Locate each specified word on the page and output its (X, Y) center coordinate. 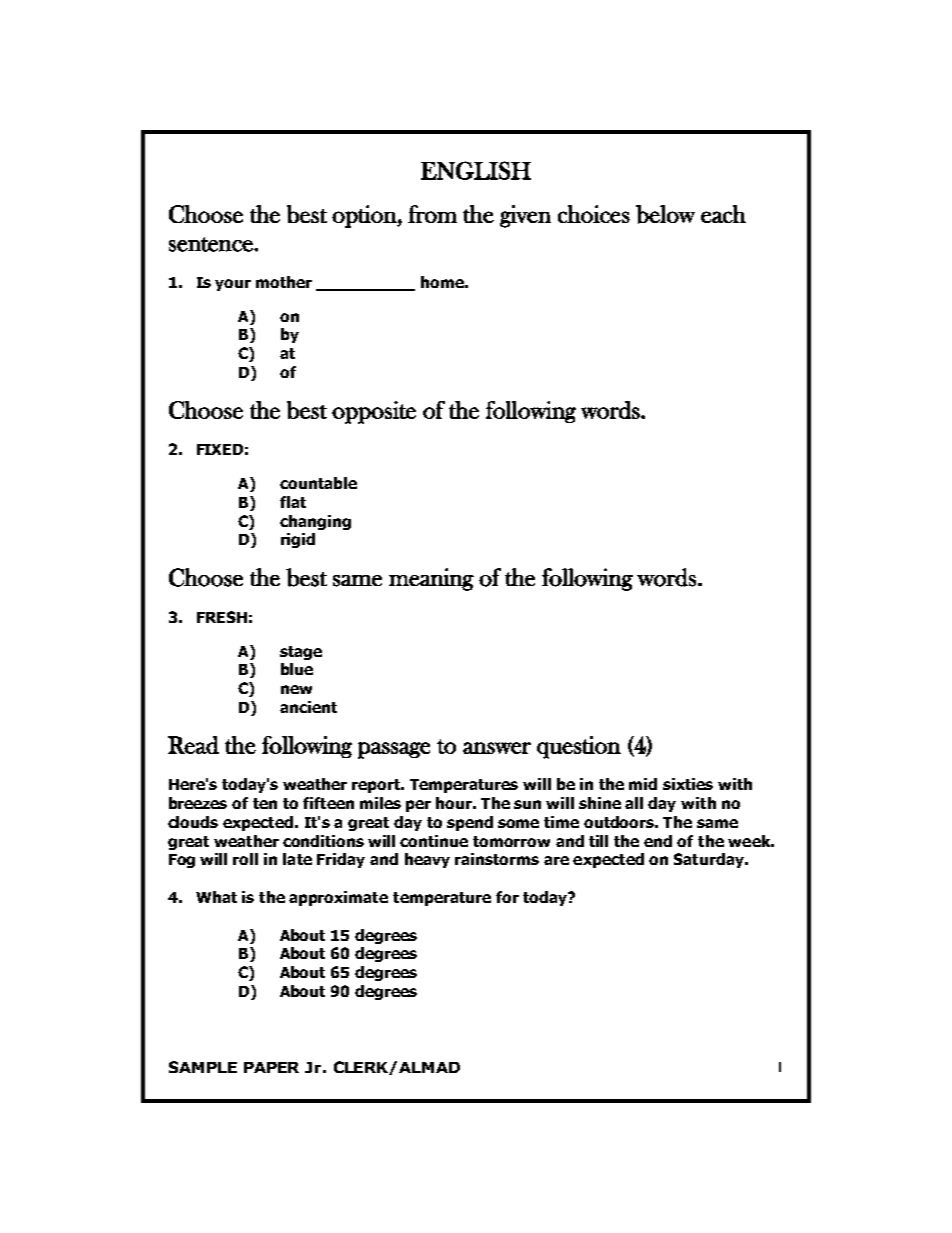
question (579, 747)
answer (497, 748)
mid (643, 784)
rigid (298, 540)
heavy (427, 860)
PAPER (271, 1067)
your (233, 285)
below (665, 214)
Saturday (710, 860)
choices (594, 214)
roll (245, 859)
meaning (431, 579)
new (296, 689)
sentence (212, 244)
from (432, 214)
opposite (374, 412)
